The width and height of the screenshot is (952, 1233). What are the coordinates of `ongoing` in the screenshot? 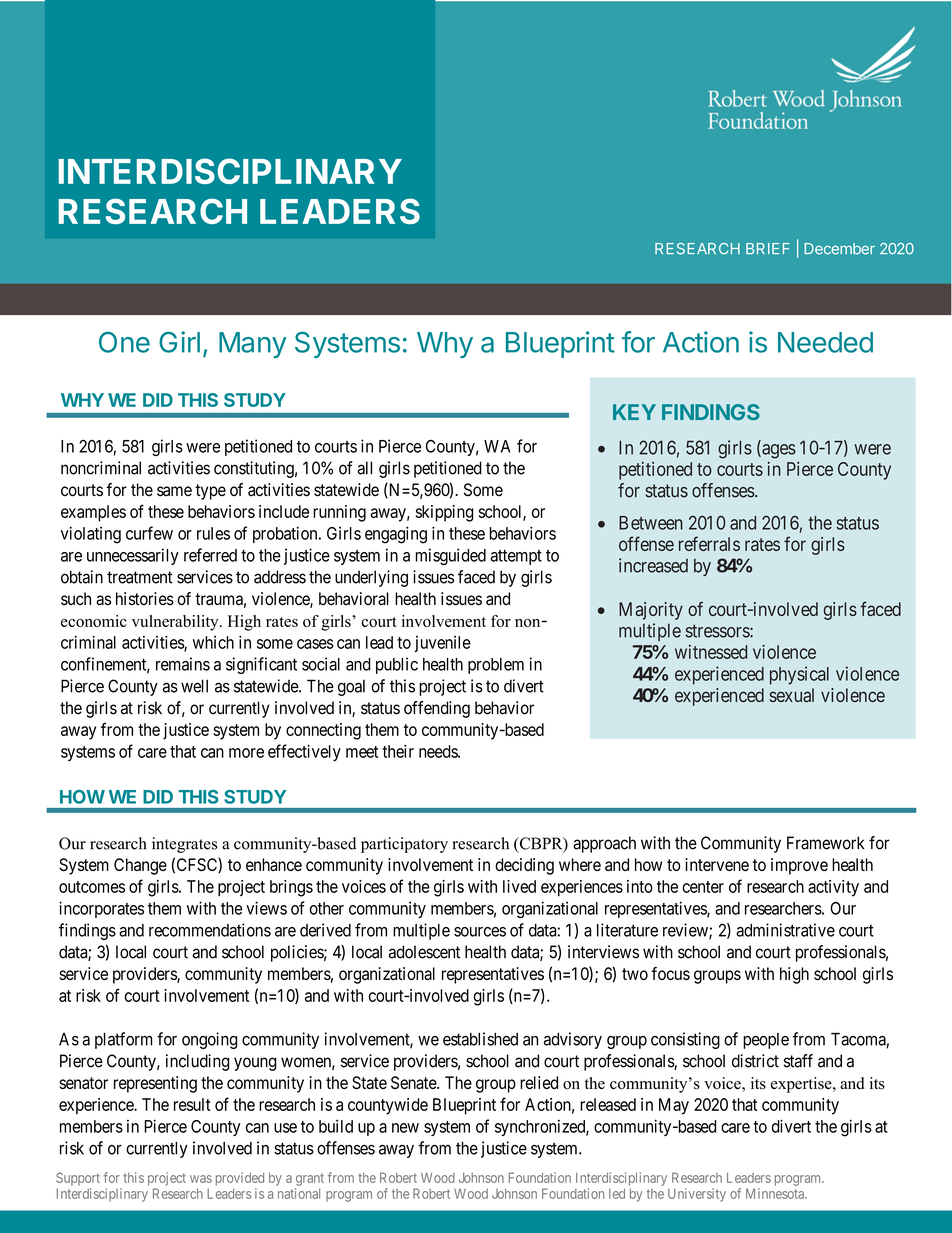 It's located at (209, 1040).
